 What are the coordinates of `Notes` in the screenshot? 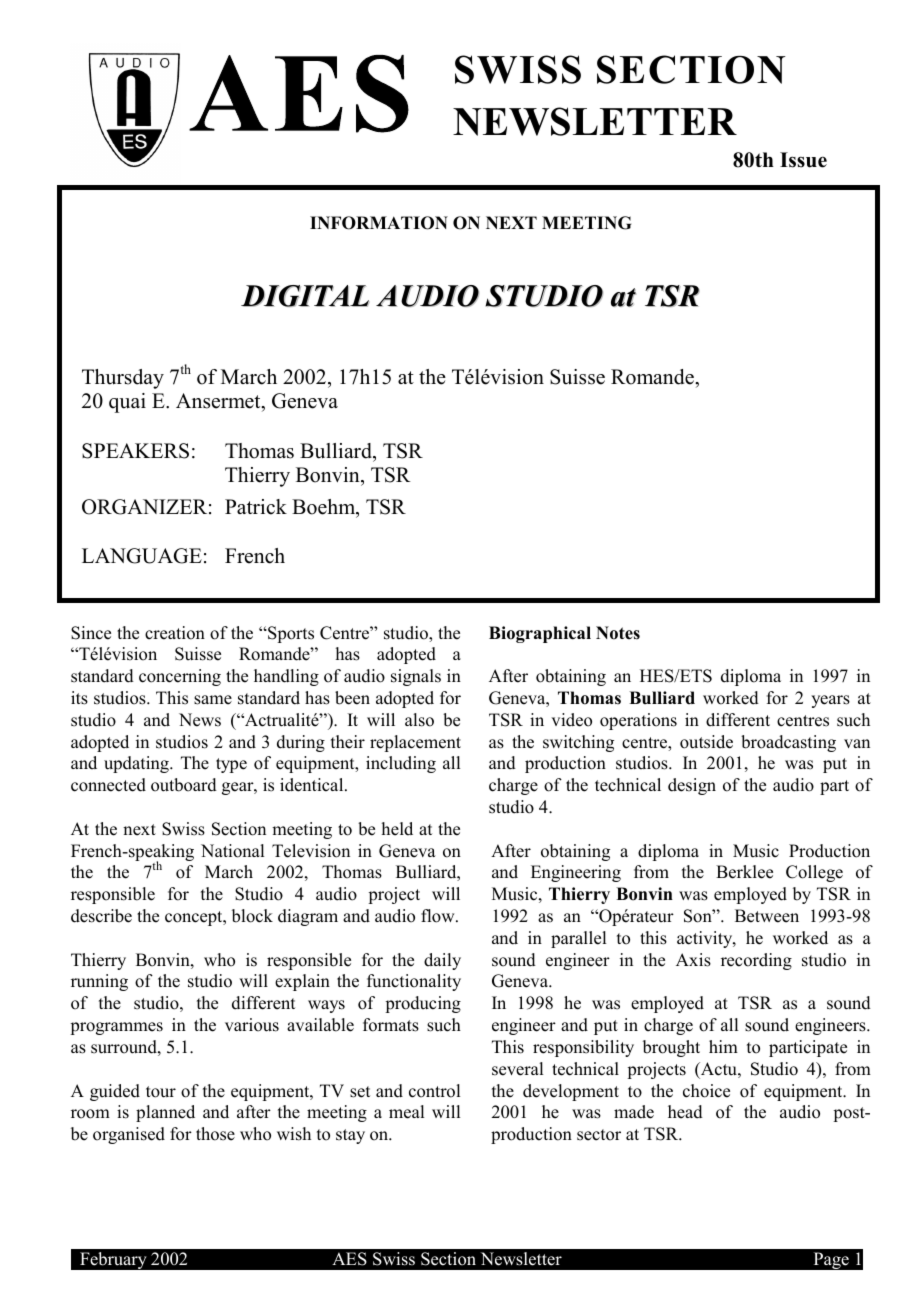 It's located at (618, 633).
